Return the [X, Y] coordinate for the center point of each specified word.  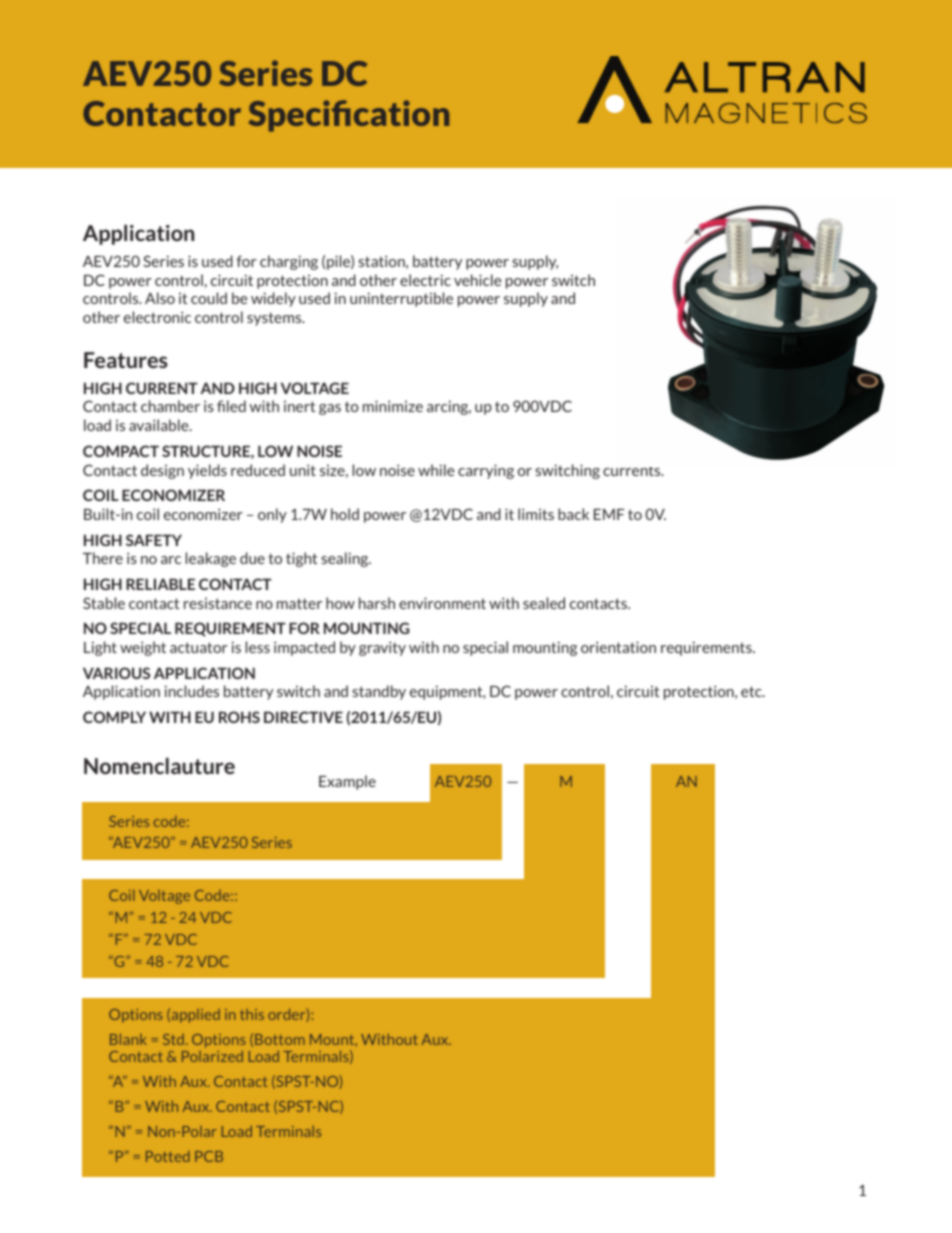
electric [425, 280]
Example [347, 782]
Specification [348, 116]
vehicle [478, 280]
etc [752, 691]
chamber [170, 406]
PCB [209, 1156]
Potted [168, 1156]
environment [442, 603]
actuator [199, 647]
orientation [618, 647]
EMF [609, 514]
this [252, 1014]
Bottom [280, 1039]
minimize [393, 406]
